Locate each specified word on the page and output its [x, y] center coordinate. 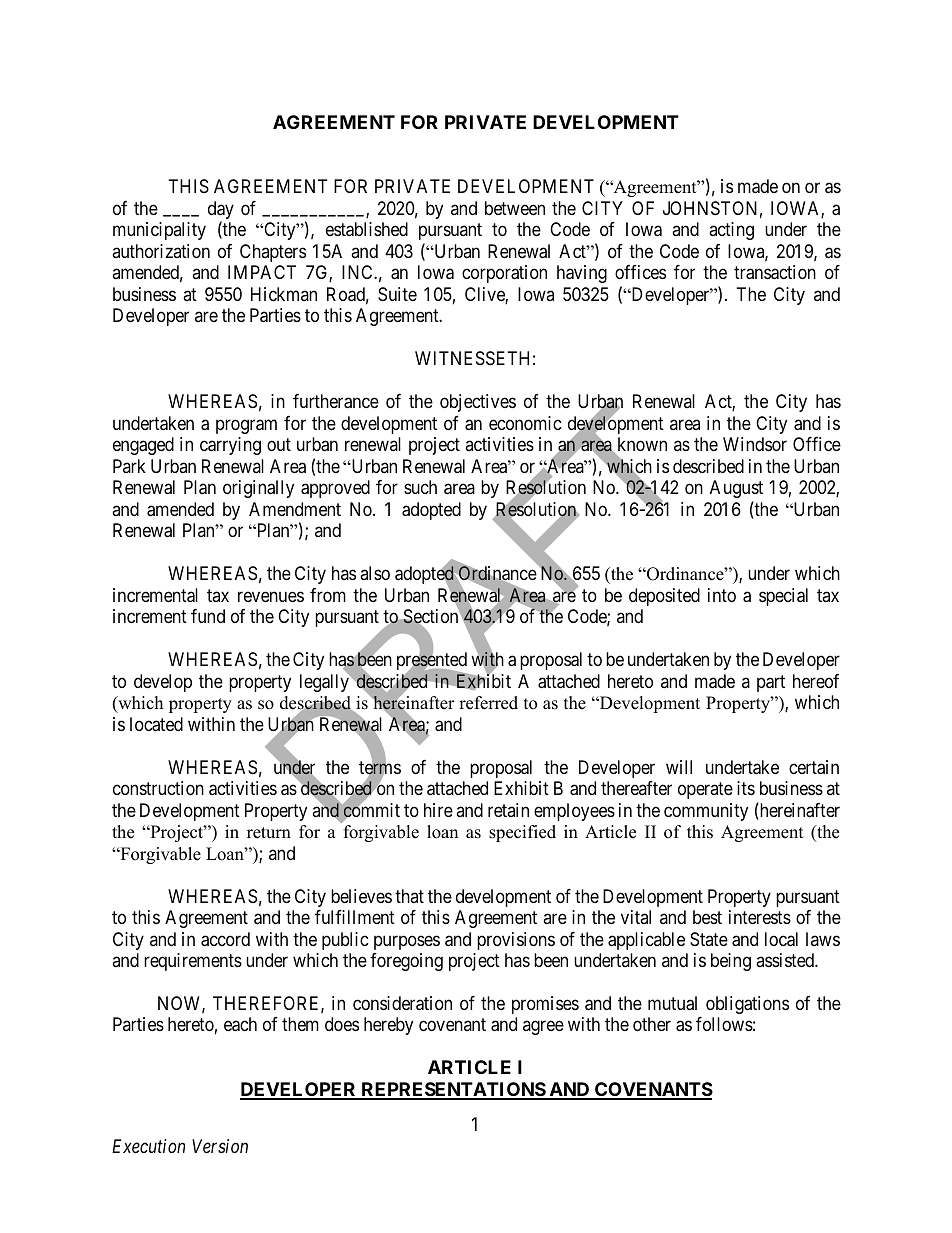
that [409, 896]
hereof [816, 681]
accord [225, 939]
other [652, 1024]
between [515, 208]
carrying [230, 446]
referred [488, 703]
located [156, 724]
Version [220, 1146]
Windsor [755, 444]
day [221, 211]
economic [525, 423]
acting [731, 231]
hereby [388, 1026]
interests [760, 917]
